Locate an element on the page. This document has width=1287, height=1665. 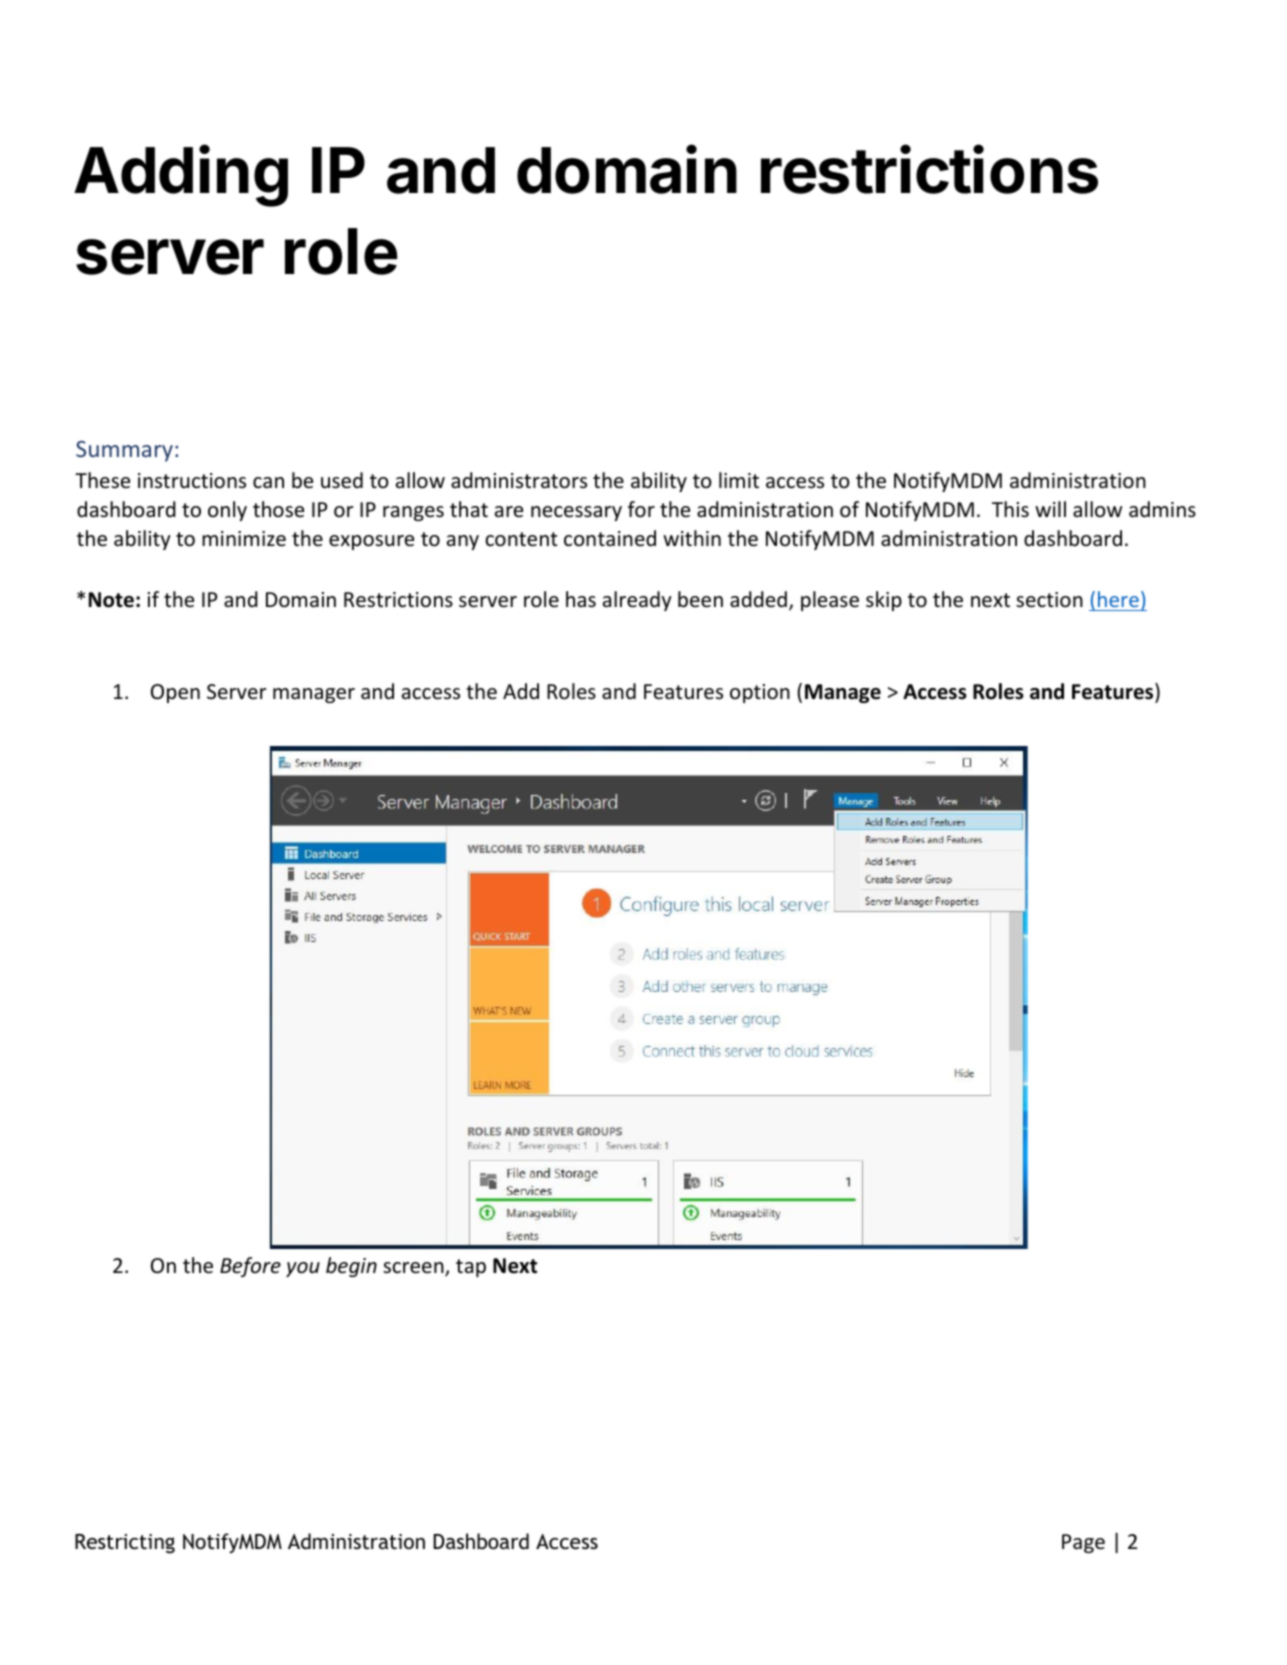
Before is located at coordinates (250, 1267).
